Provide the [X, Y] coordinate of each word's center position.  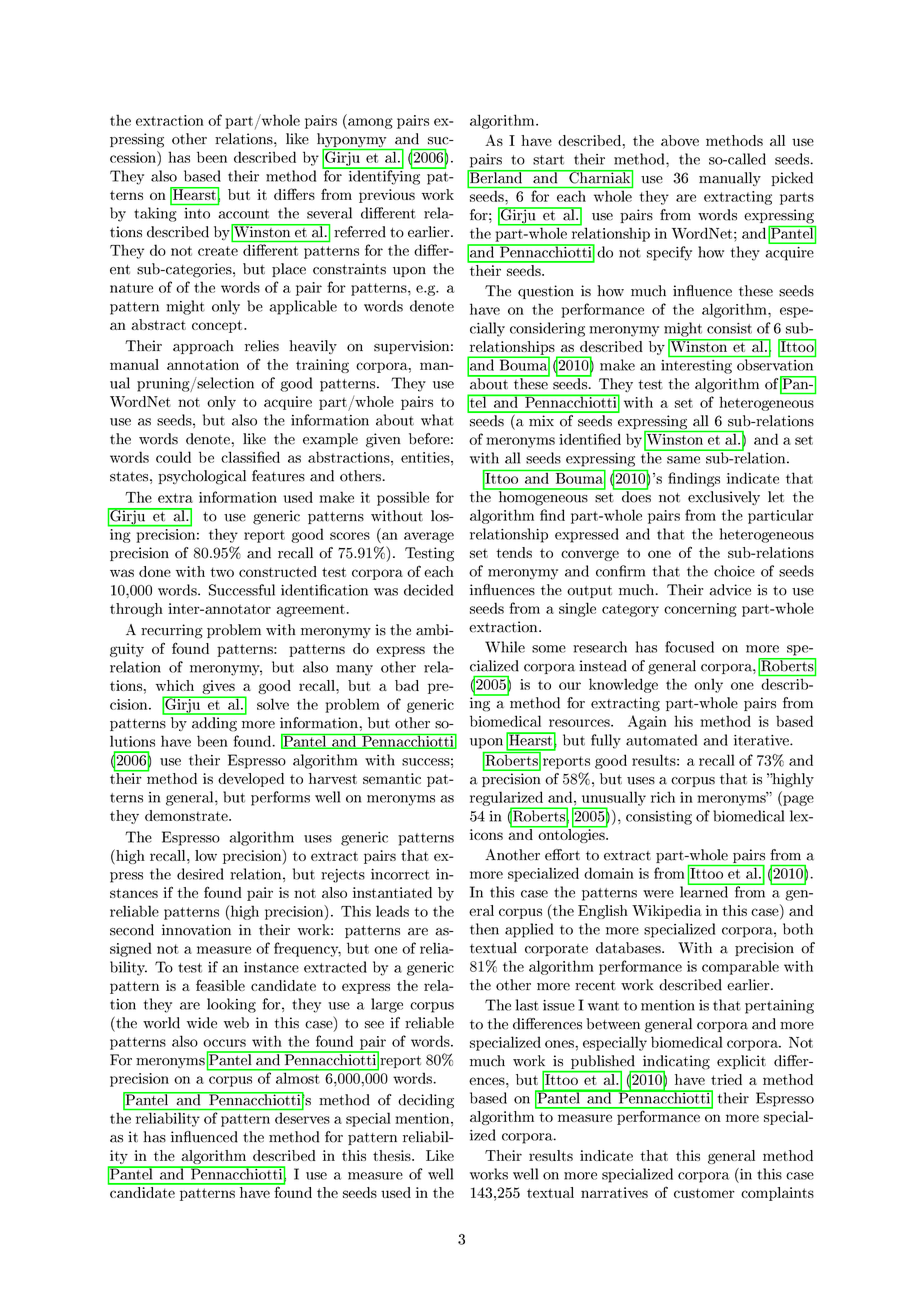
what [437, 420]
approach [203, 347]
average [429, 537]
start [548, 160]
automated [661, 740]
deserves [302, 1118]
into [197, 213]
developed [251, 780]
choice [734, 571]
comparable [740, 967]
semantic [392, 778]
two [222, 572]
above [680, 140]
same [683, 460]
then [484, 929]
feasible [220, 985]
